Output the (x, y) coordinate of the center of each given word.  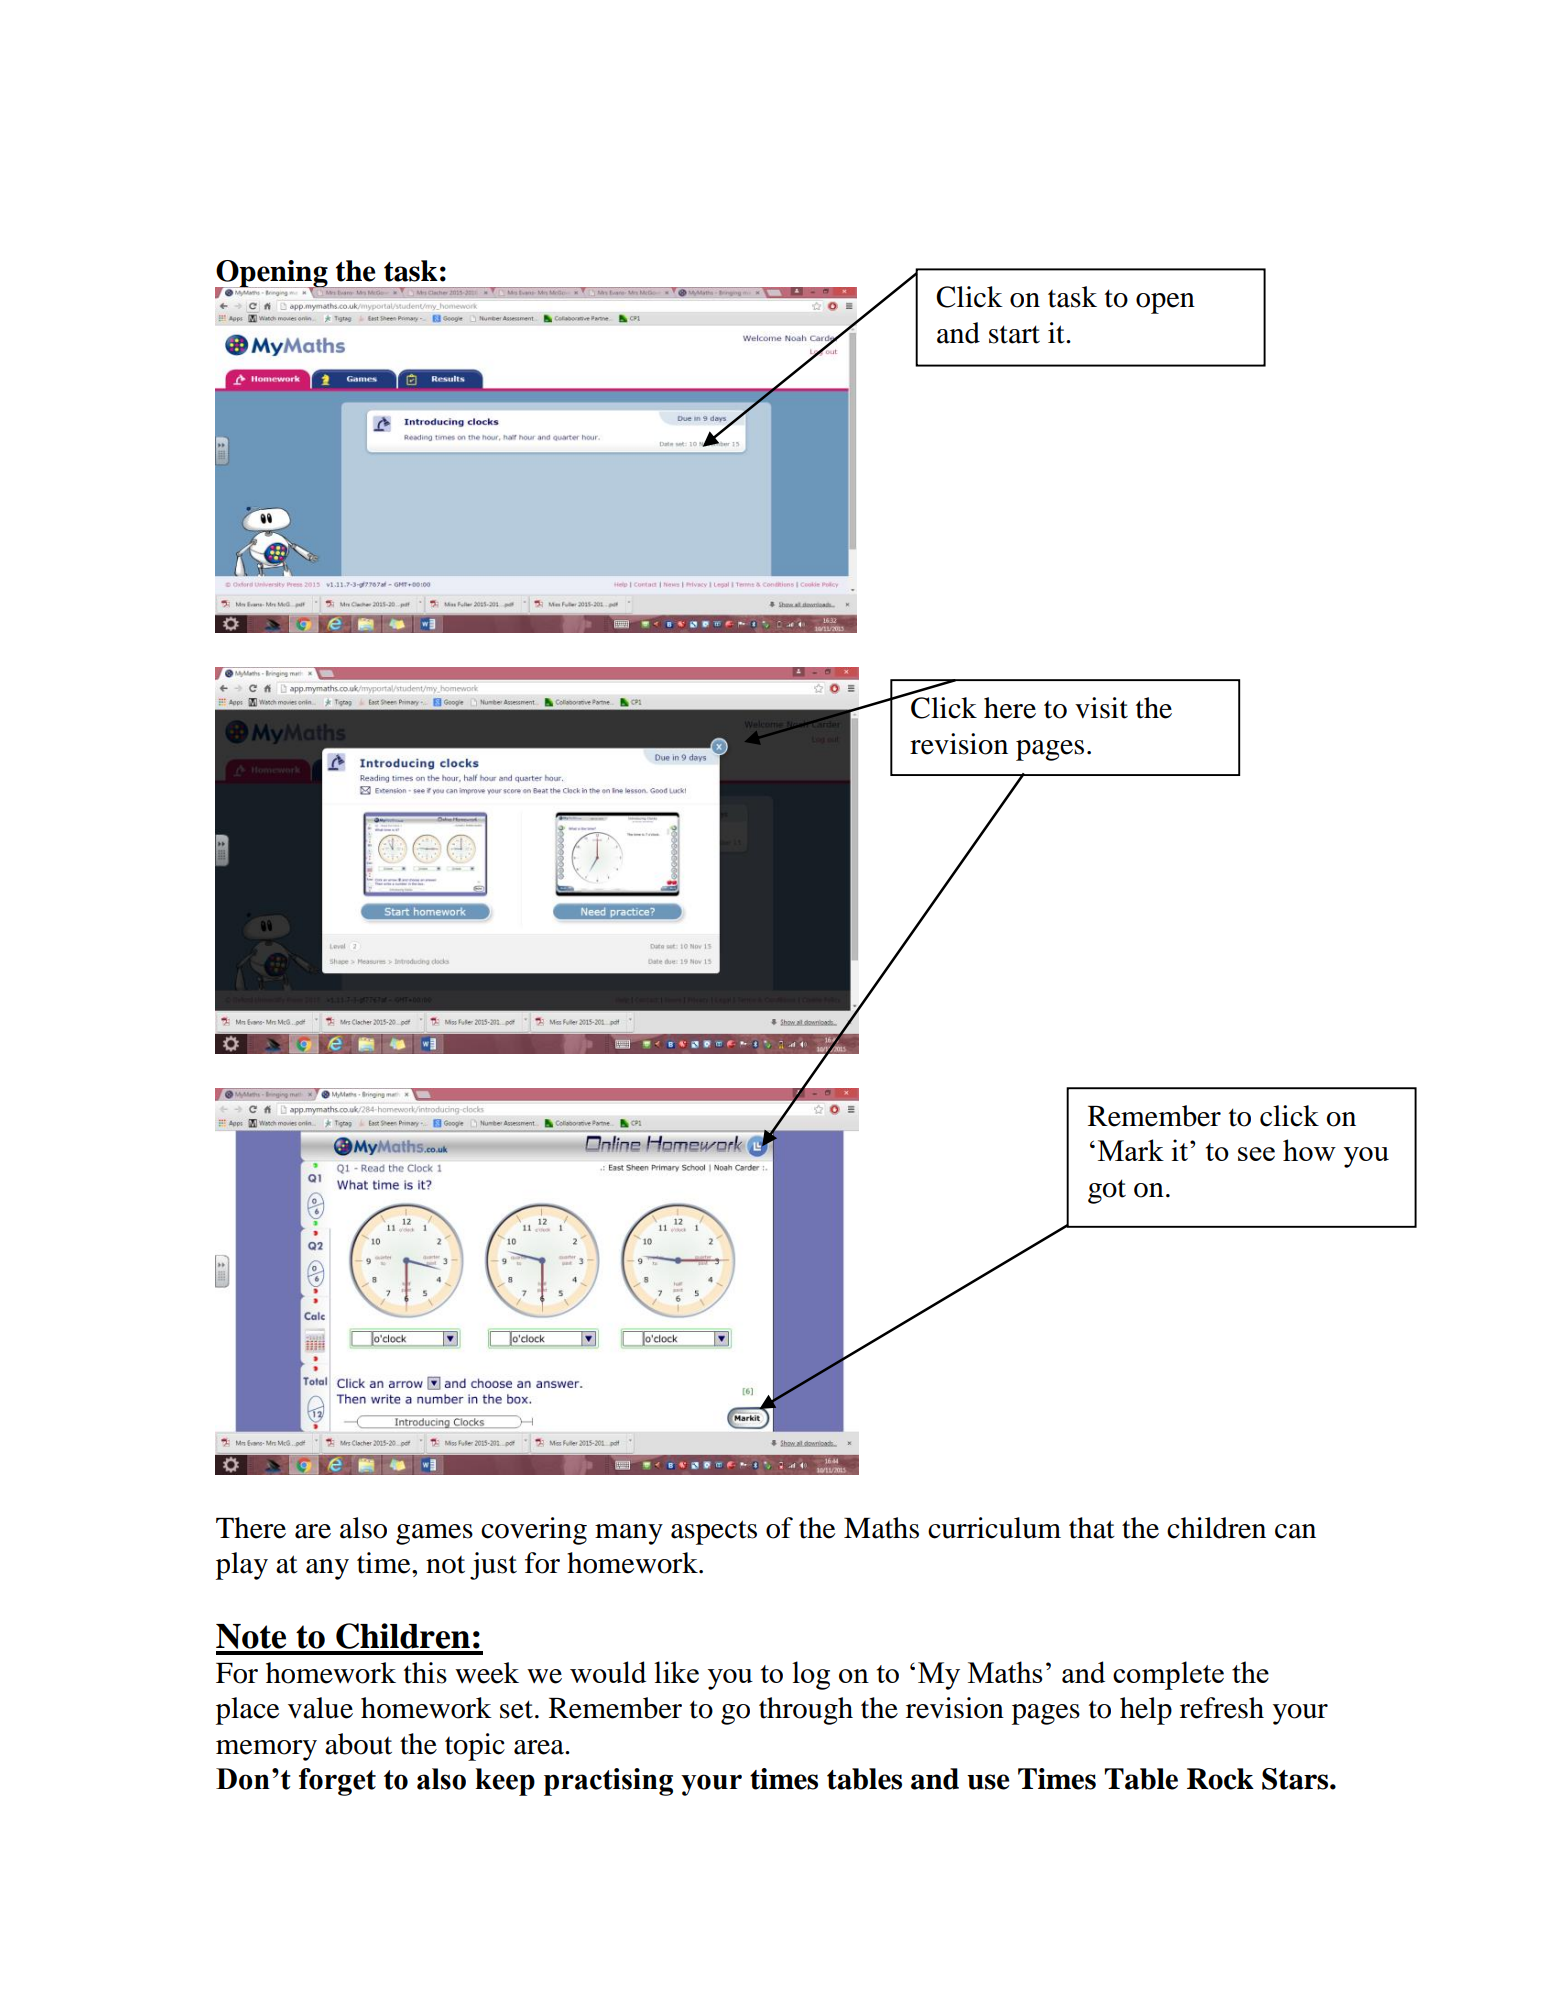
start (1014, 334)
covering (534, 1531)
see (1256, 1154)
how (1309, 1150)
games (434, 1534)
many (629, 1534)
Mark (1131, 1150)
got (1107, 1191)
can (1295, 1531)
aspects (714, 1532)
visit (1101, 708)
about (358, 1744)
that (1092, 1528)
